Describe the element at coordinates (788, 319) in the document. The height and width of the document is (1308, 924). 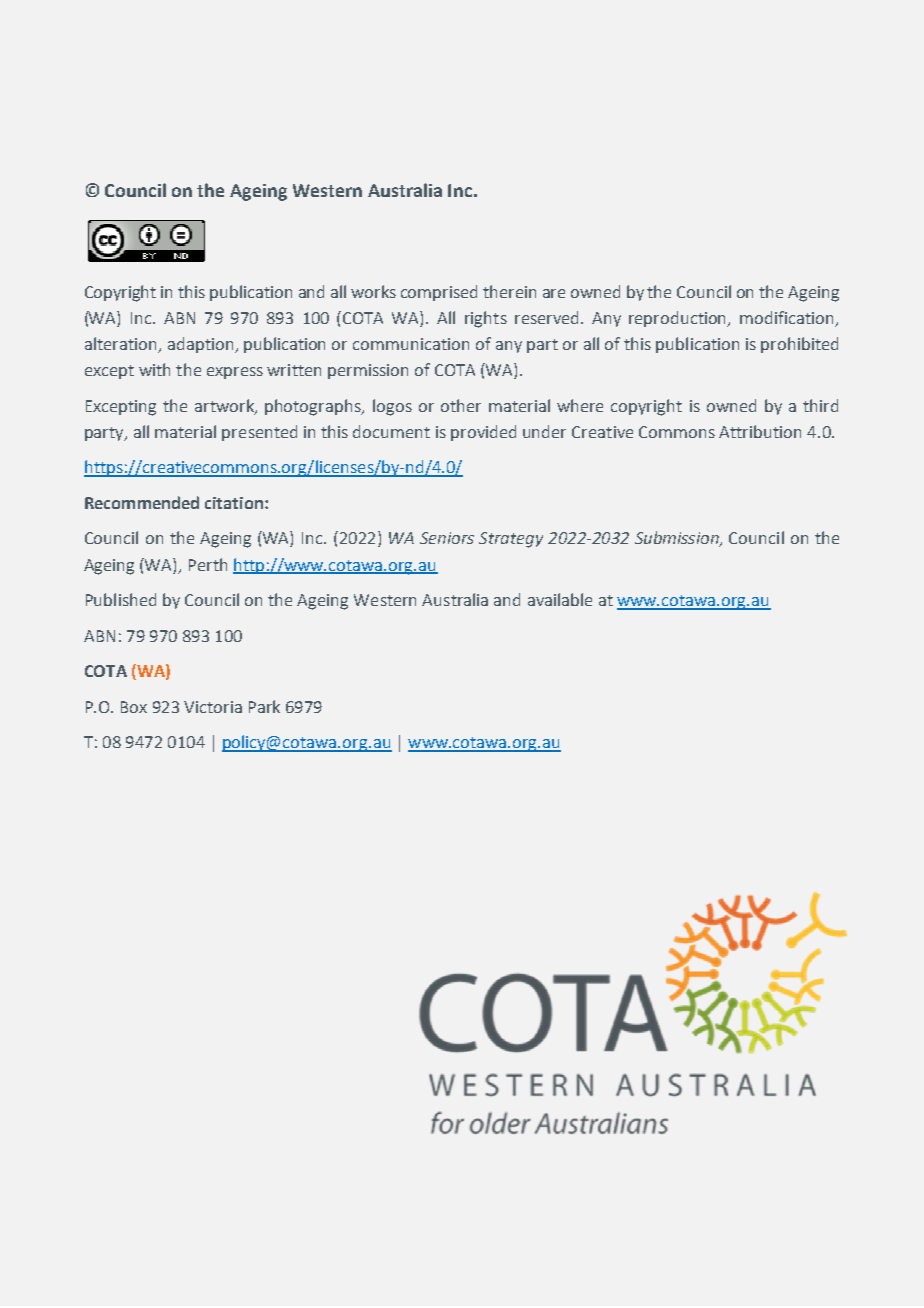
I see `modification` at that location.
